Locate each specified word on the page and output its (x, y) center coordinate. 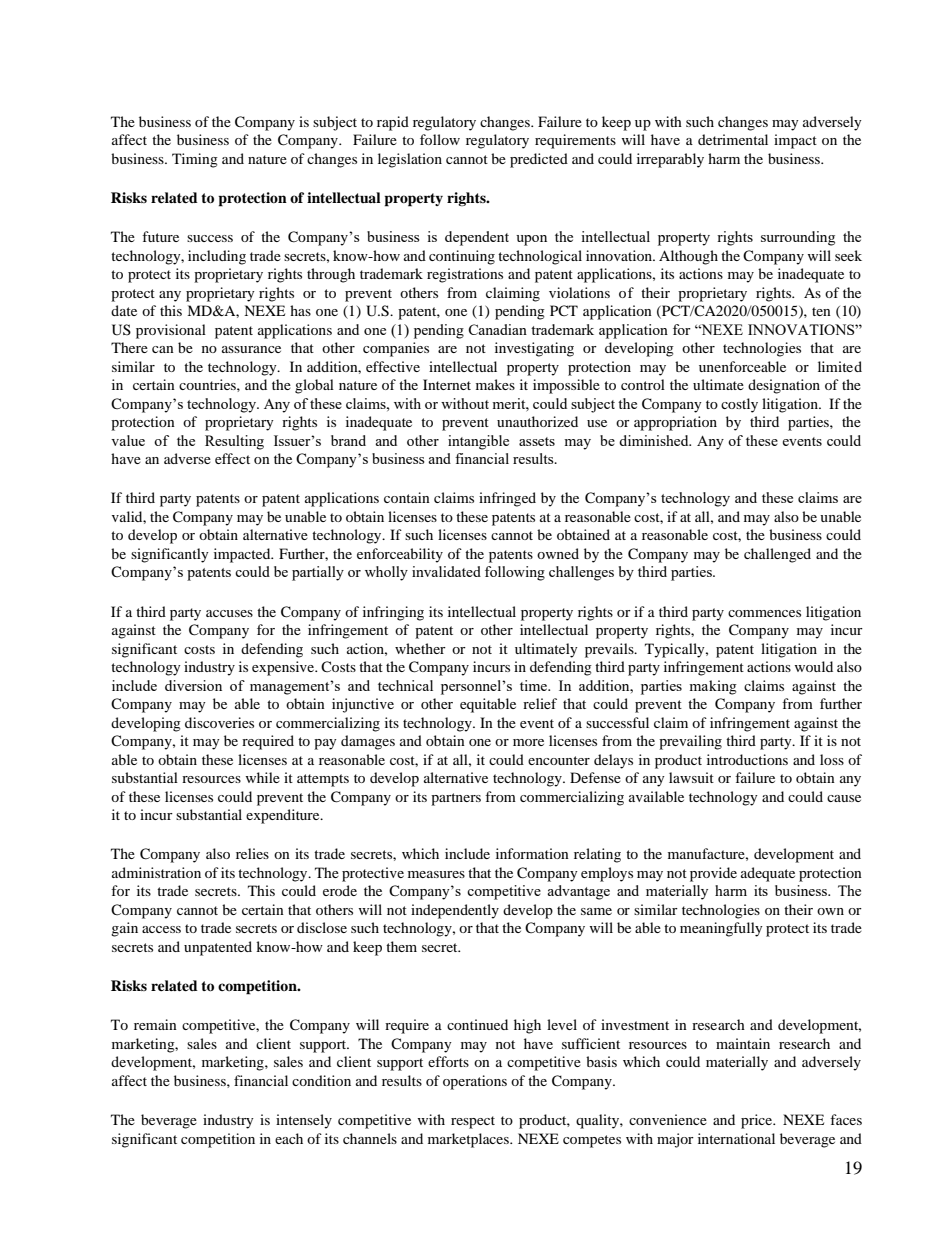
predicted (539, 160)
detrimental (733, 139)
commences (764, 613)
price (758, 1121)
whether (420, 648)
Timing (195, 160)
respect (473, 1122)
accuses (229, 613)
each (289, 1138)
